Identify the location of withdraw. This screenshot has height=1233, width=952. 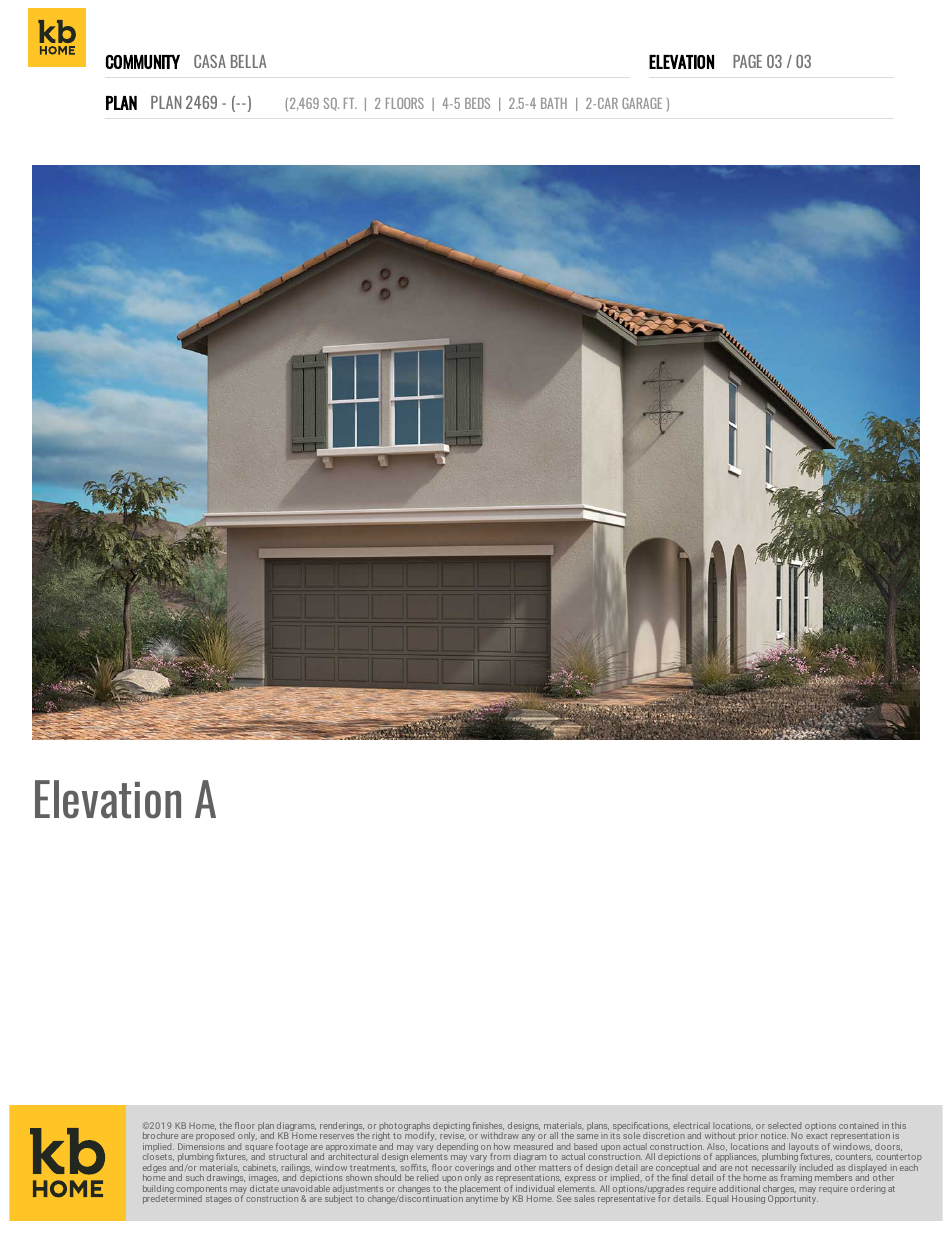
(500, 1135).
